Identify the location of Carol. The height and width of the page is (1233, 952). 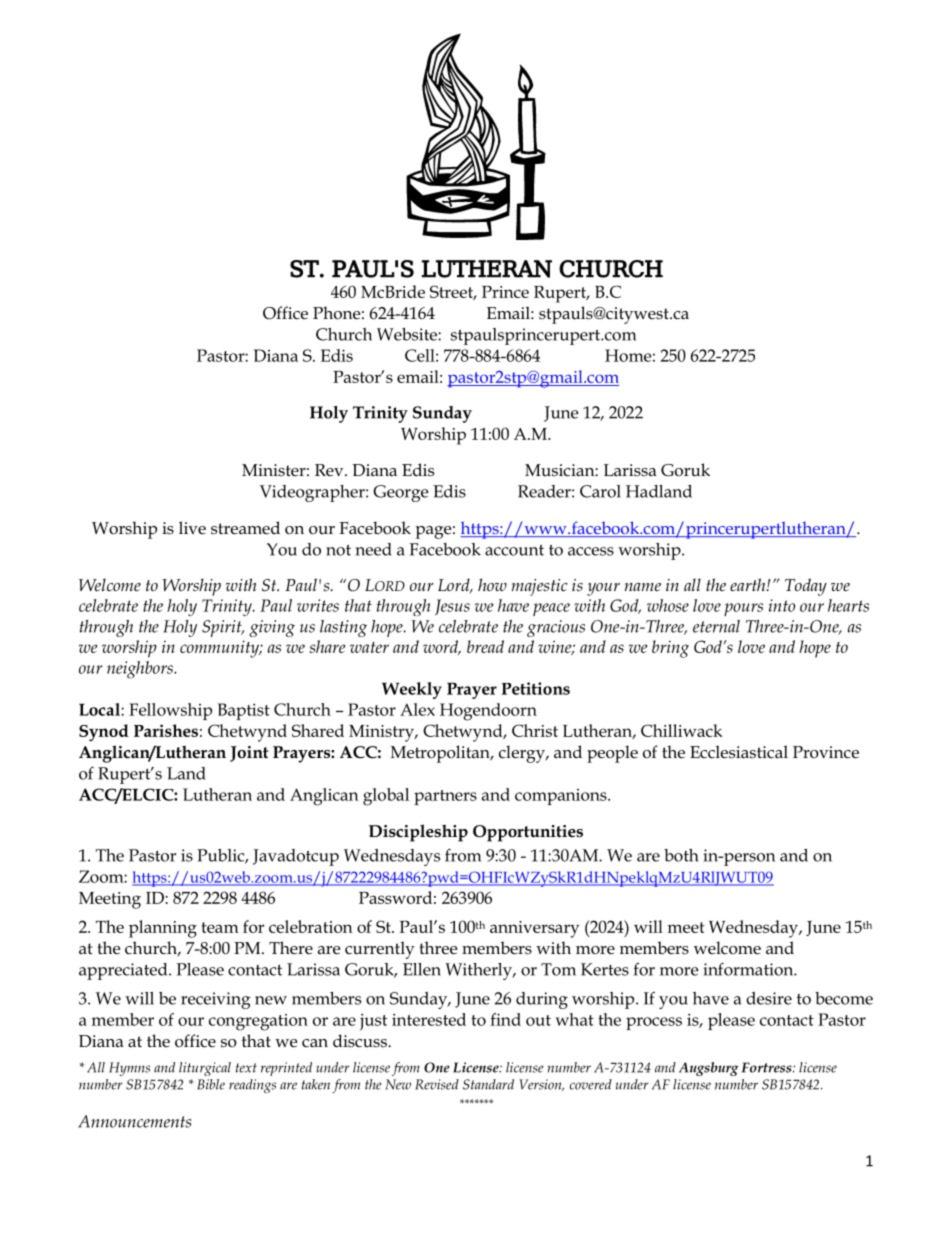
(600, 491).
